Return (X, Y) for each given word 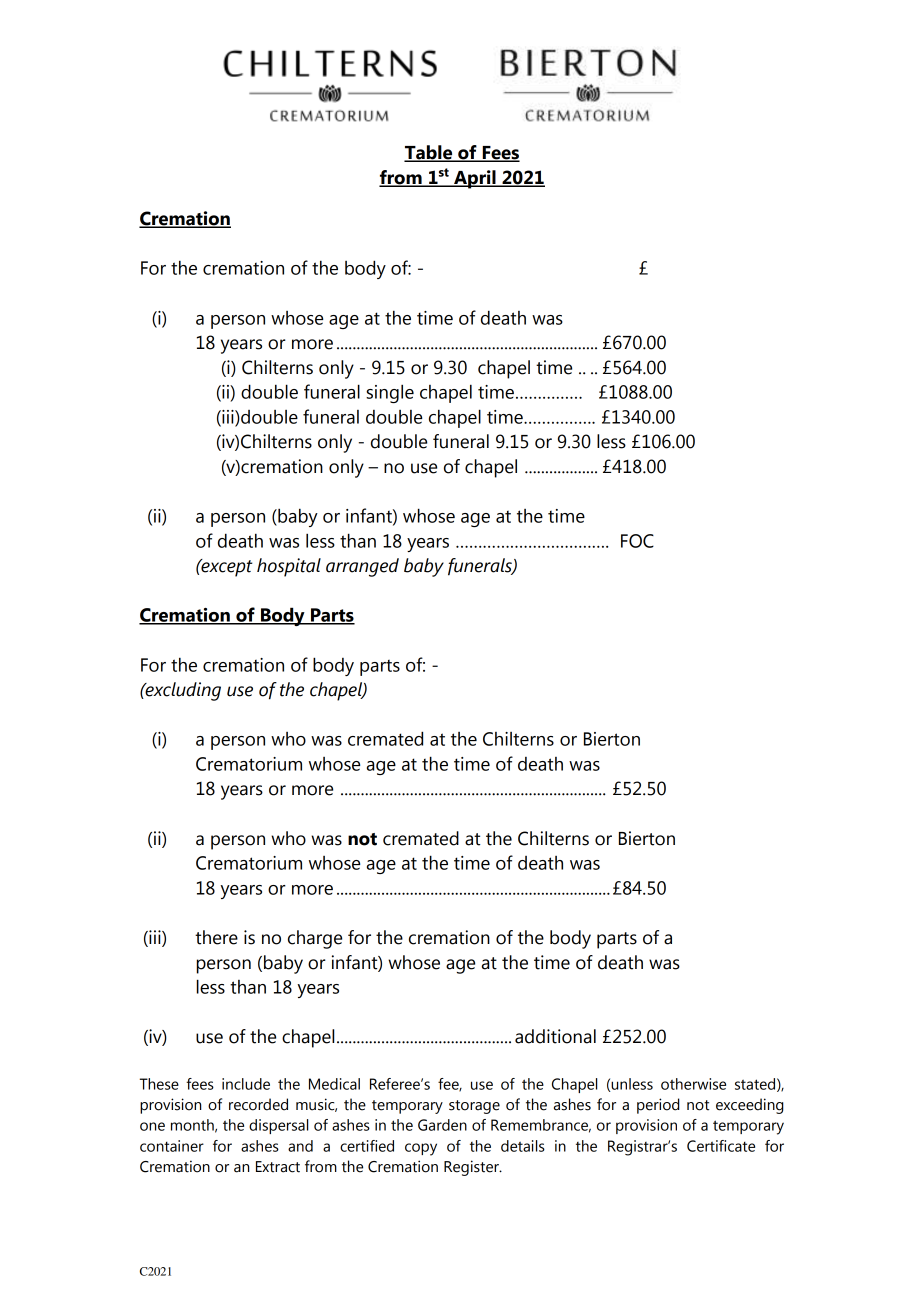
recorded (258, 1104)
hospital (289, 567)
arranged (362, 567)
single (390, 393)
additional (555, 1036)
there (216, 937)
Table (429, 153)
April (475, 179)
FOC (637, 541)
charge (315, 939)
